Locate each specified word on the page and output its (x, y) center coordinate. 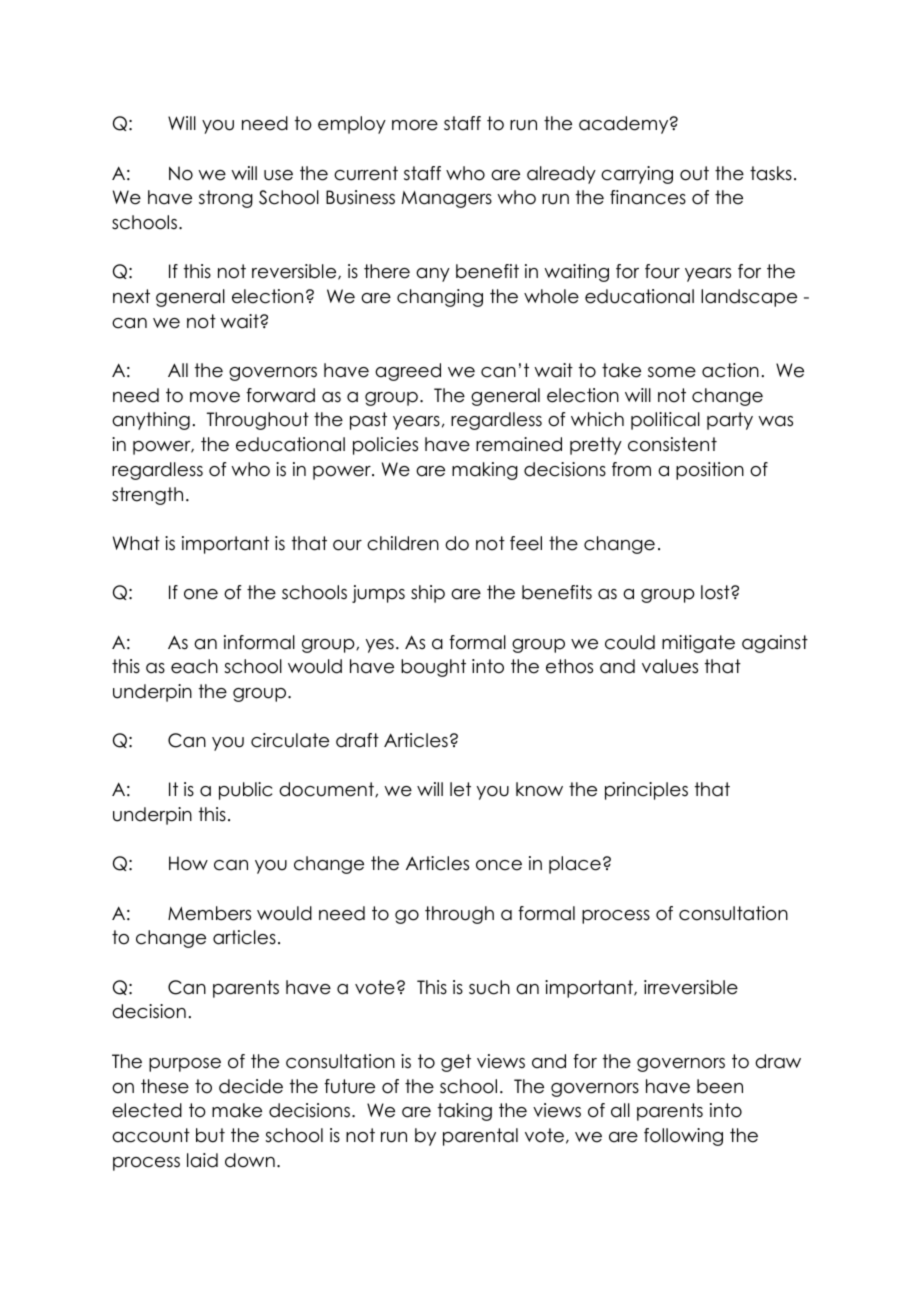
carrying (637, 175)
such (489, 987)
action (730, 370)
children (403, 543)
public (245, 791)
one (201, 594)
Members (209, 913)
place (575, 865)
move (215, 397)
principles (646, 791)
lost (716, 592)
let (460, 789)
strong (226, 199)
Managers (447, 199)
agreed (408, 372)
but (210, 1135)
